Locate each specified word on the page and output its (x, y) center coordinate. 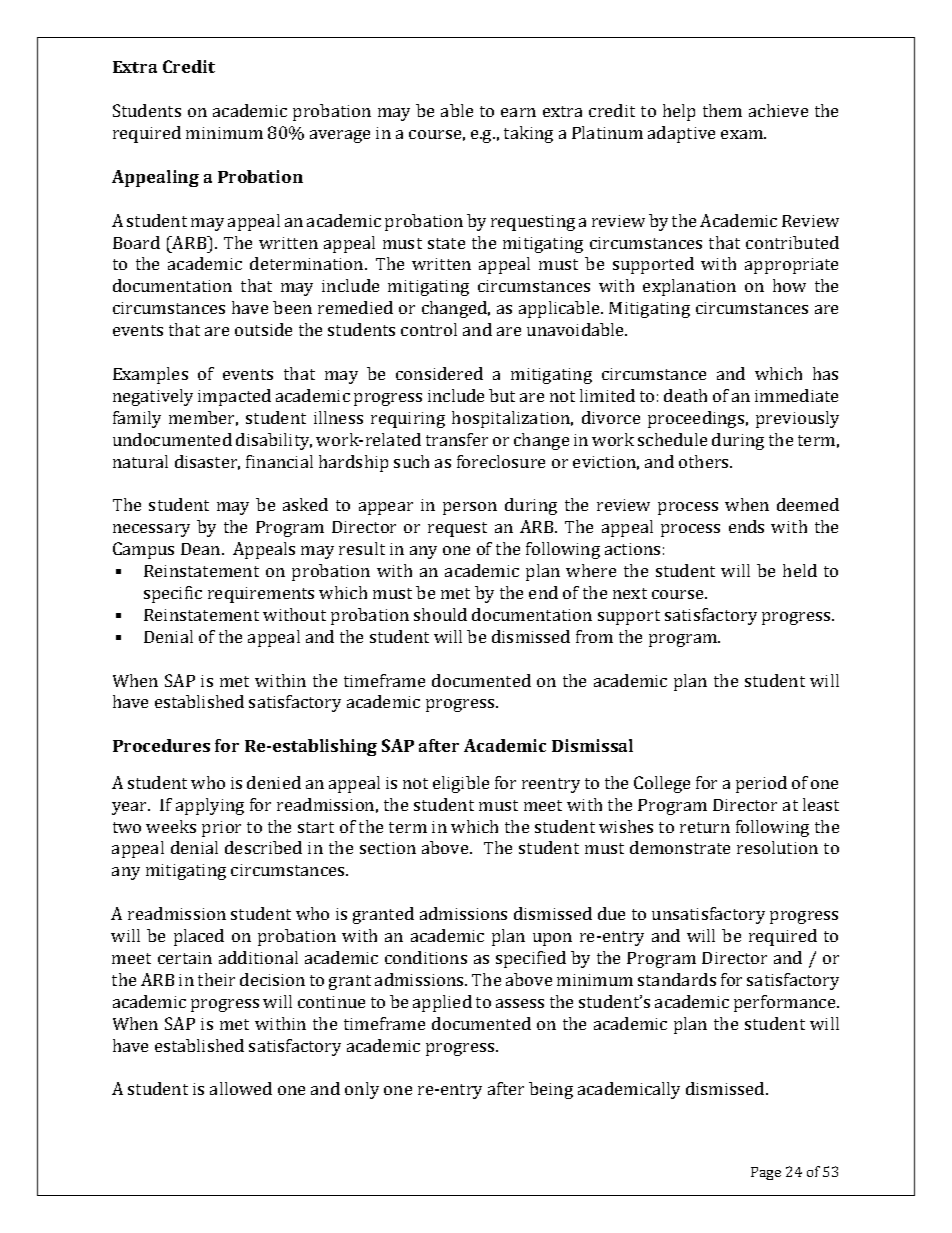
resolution (777, 847)
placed (199, 937)
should (440, 614)
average (340, 136)
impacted (234, 397)
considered (439, 373)
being (551, 1090)
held (800, 570)
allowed (241, 1088)
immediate (796, 395)
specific (173, 594)
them (722, 110)
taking (528, 134)
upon (552, 939)
